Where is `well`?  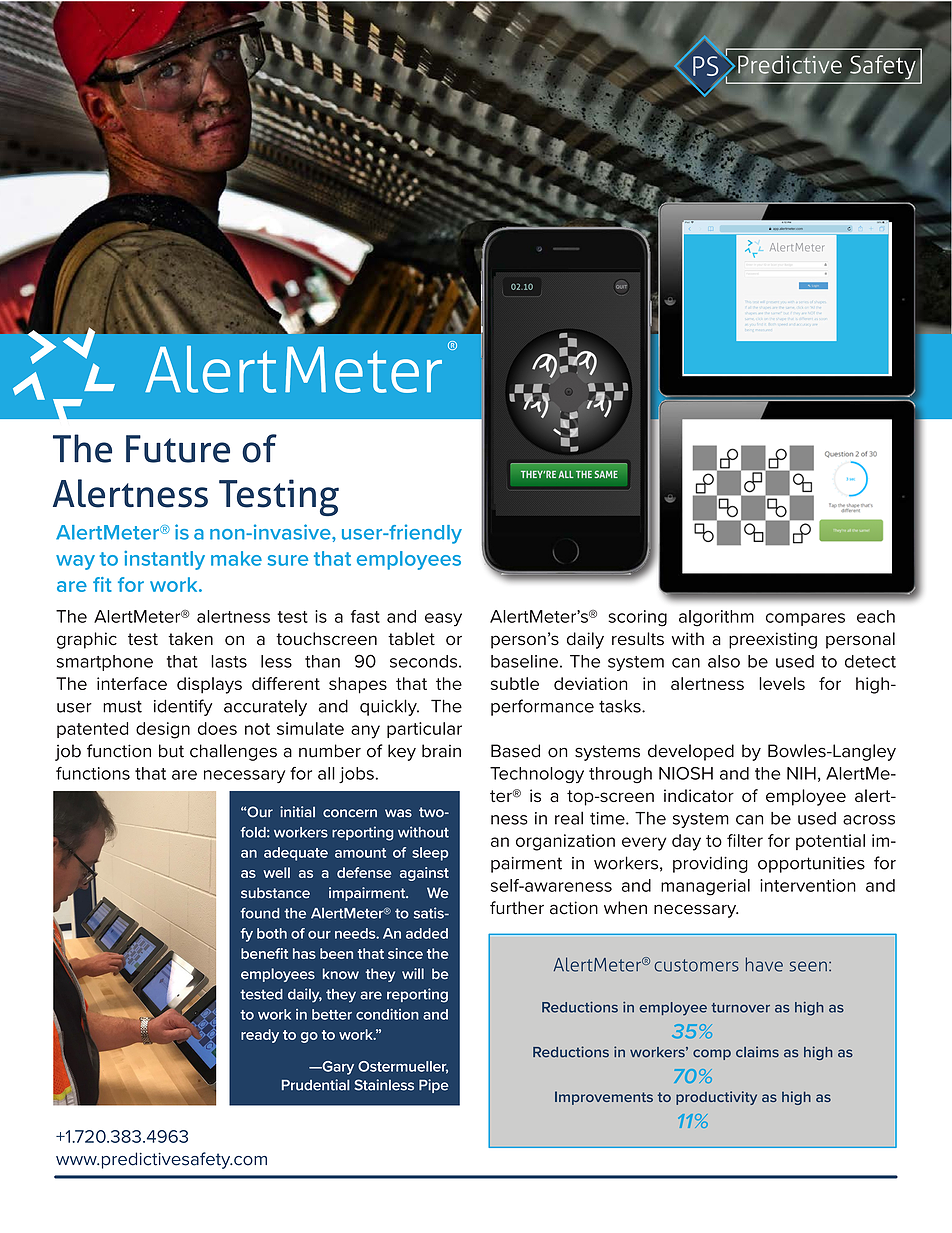 well is located at coordinates (276, 872).
